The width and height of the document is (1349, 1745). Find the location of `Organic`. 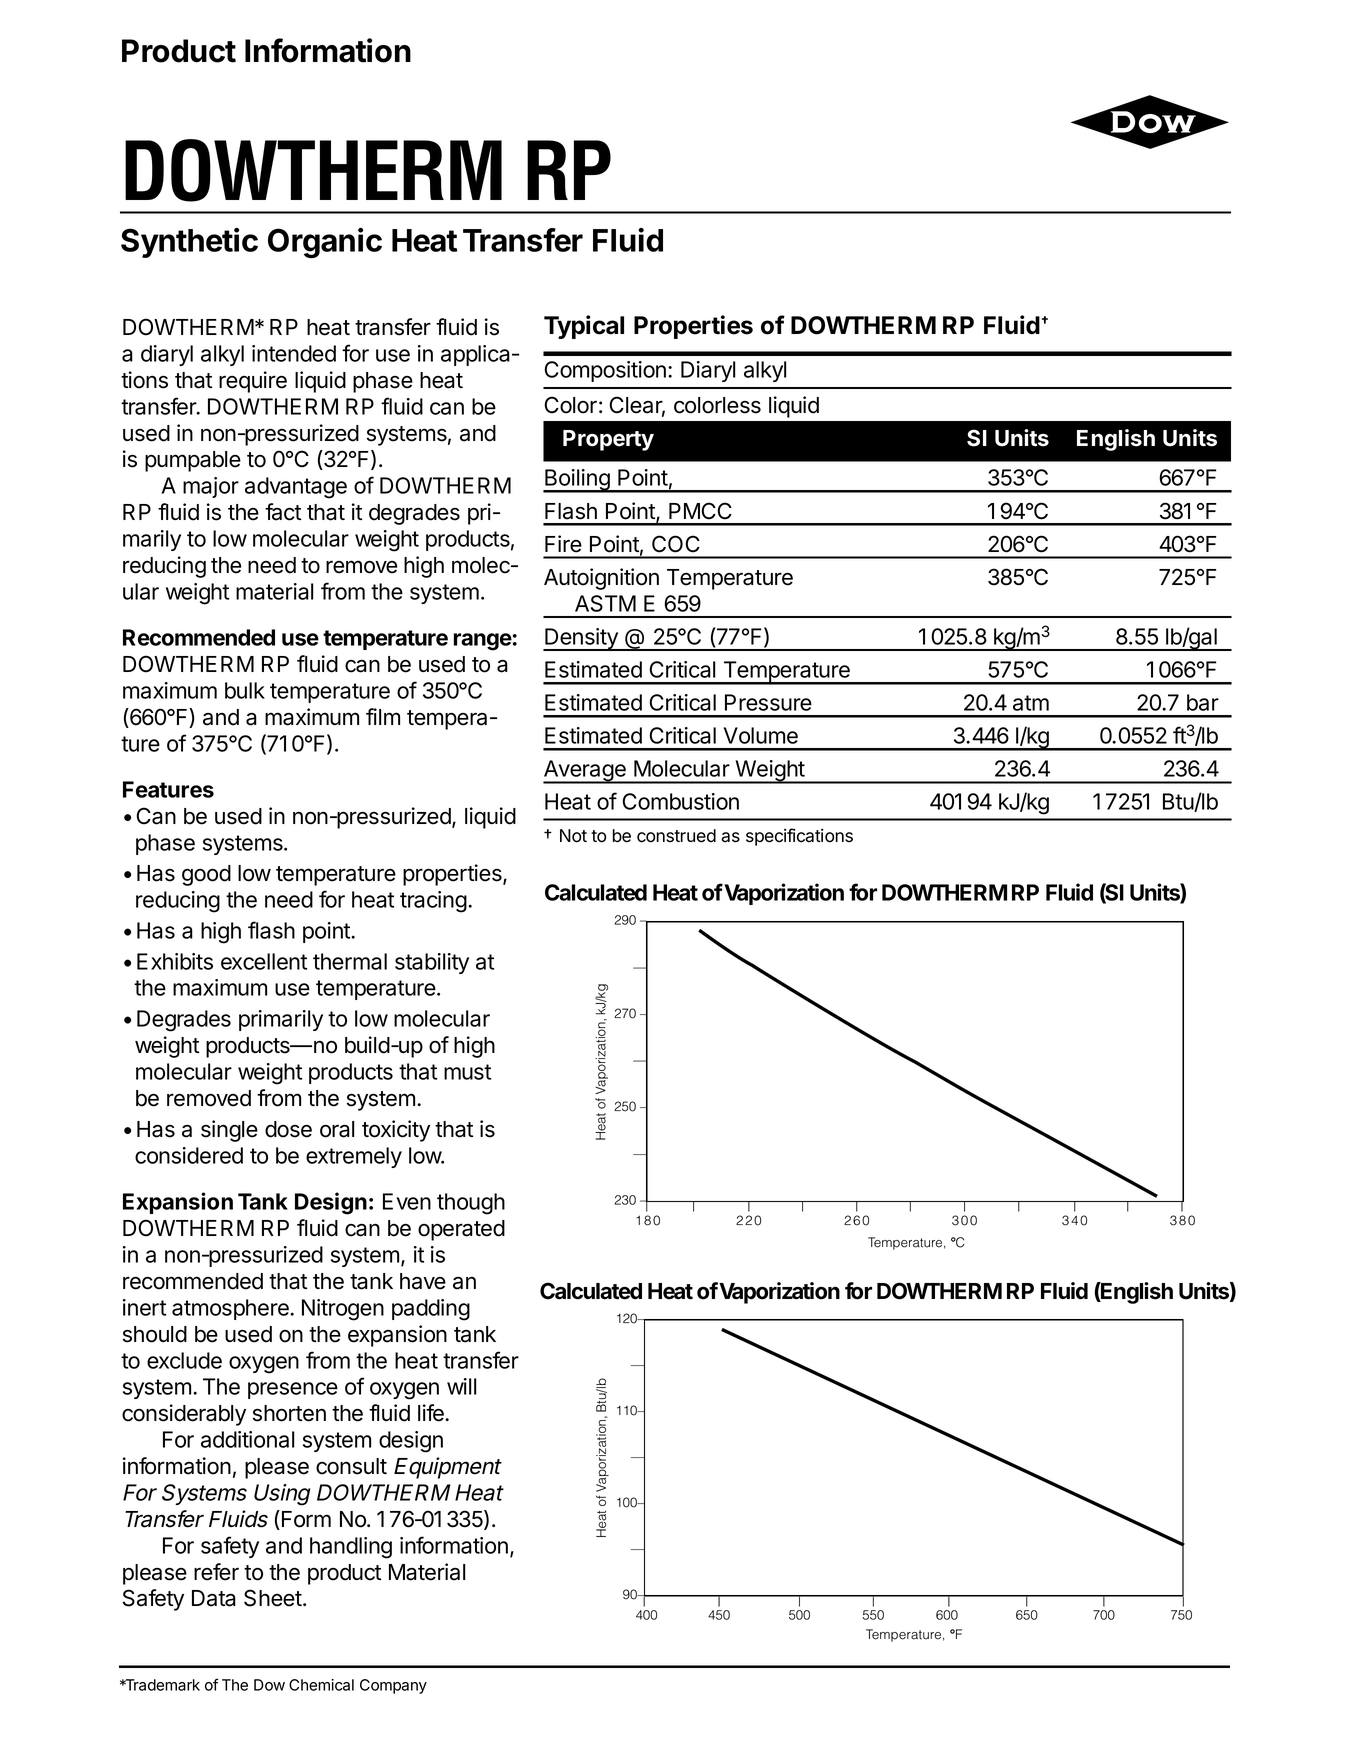

Organic is located at coordinates (325, 243).
